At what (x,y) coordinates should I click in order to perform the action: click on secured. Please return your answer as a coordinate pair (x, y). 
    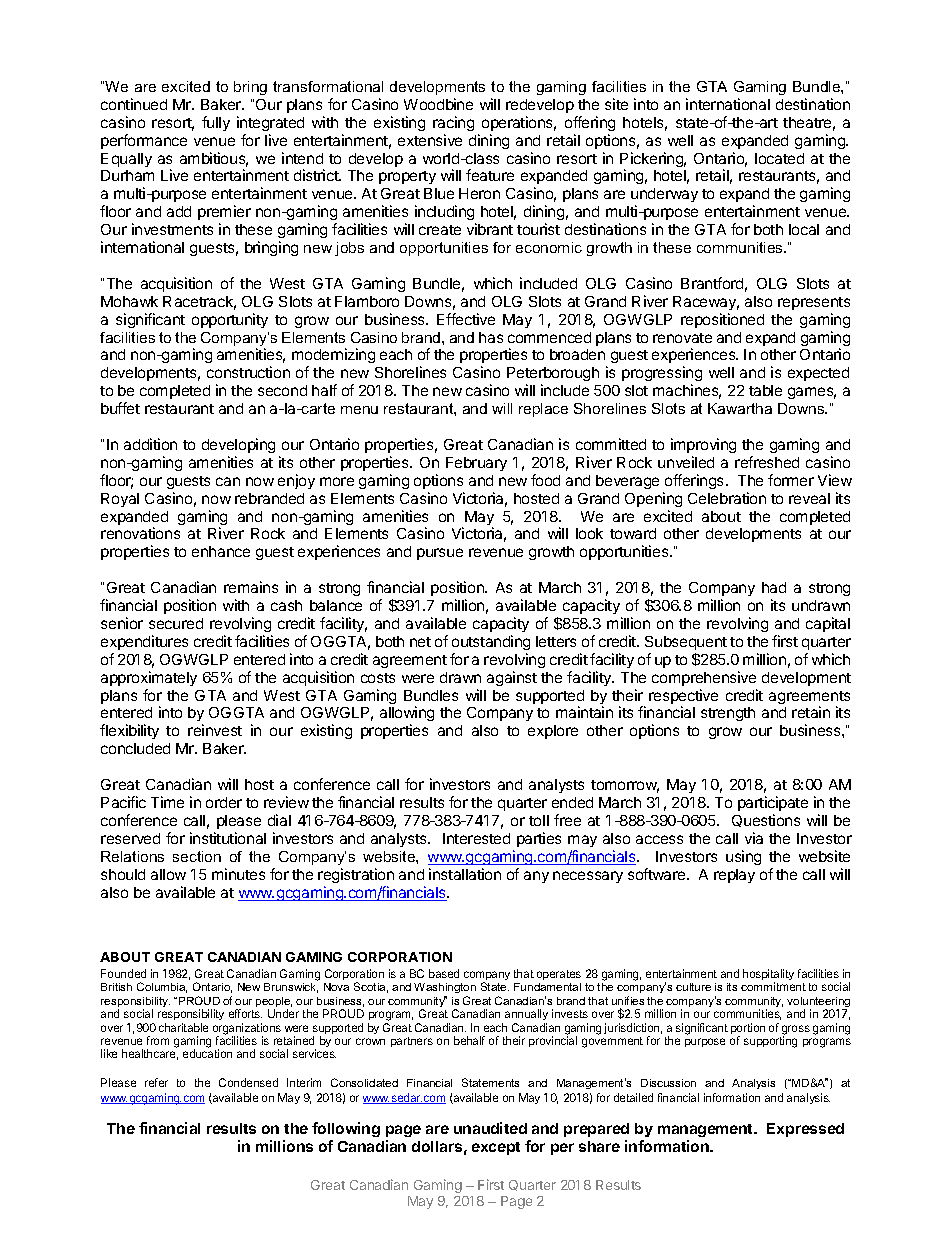
    Looking at the image, I should click on (176, 623).
